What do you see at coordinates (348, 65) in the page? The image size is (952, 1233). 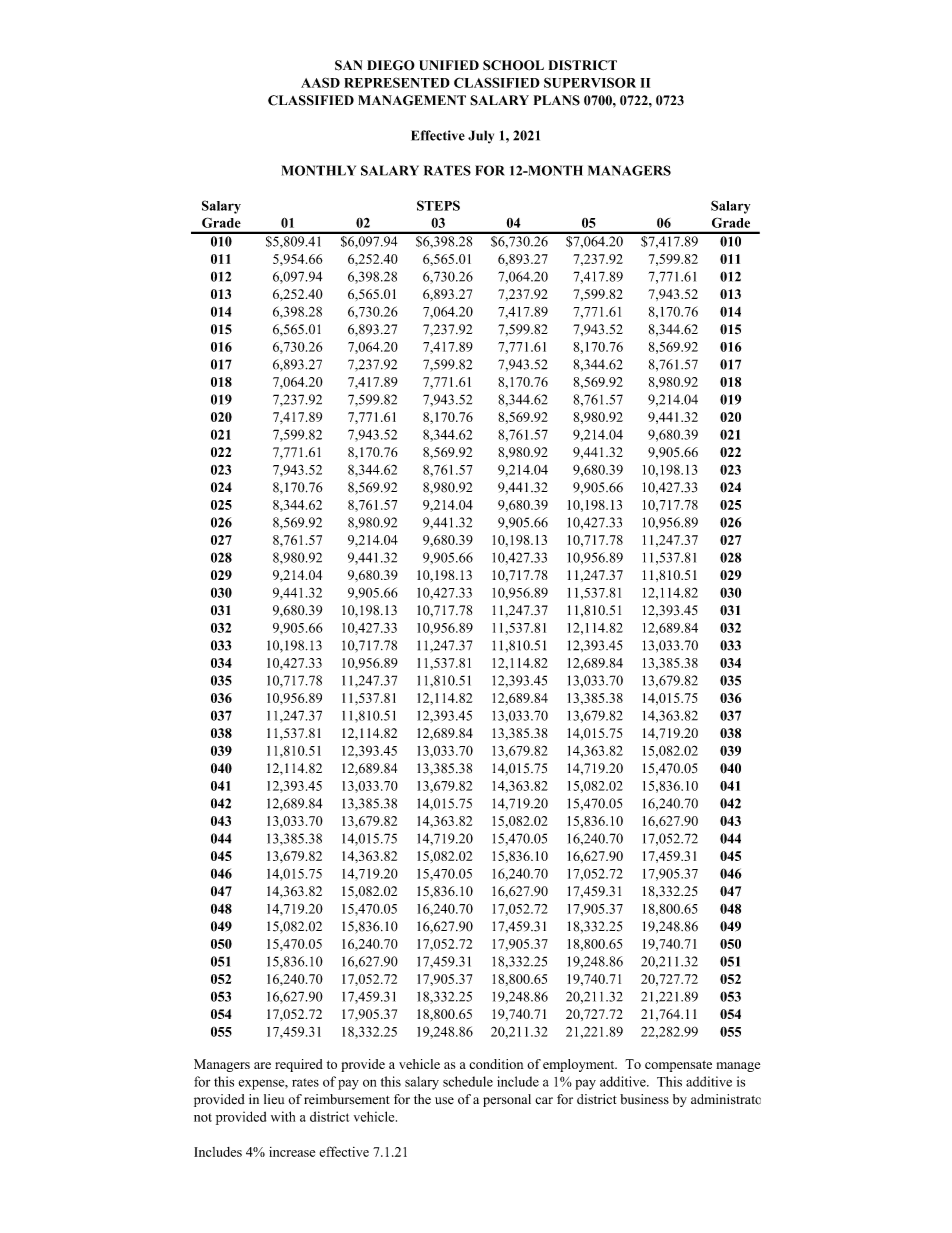 I see `SAN` at bounding box center [348, 65].
